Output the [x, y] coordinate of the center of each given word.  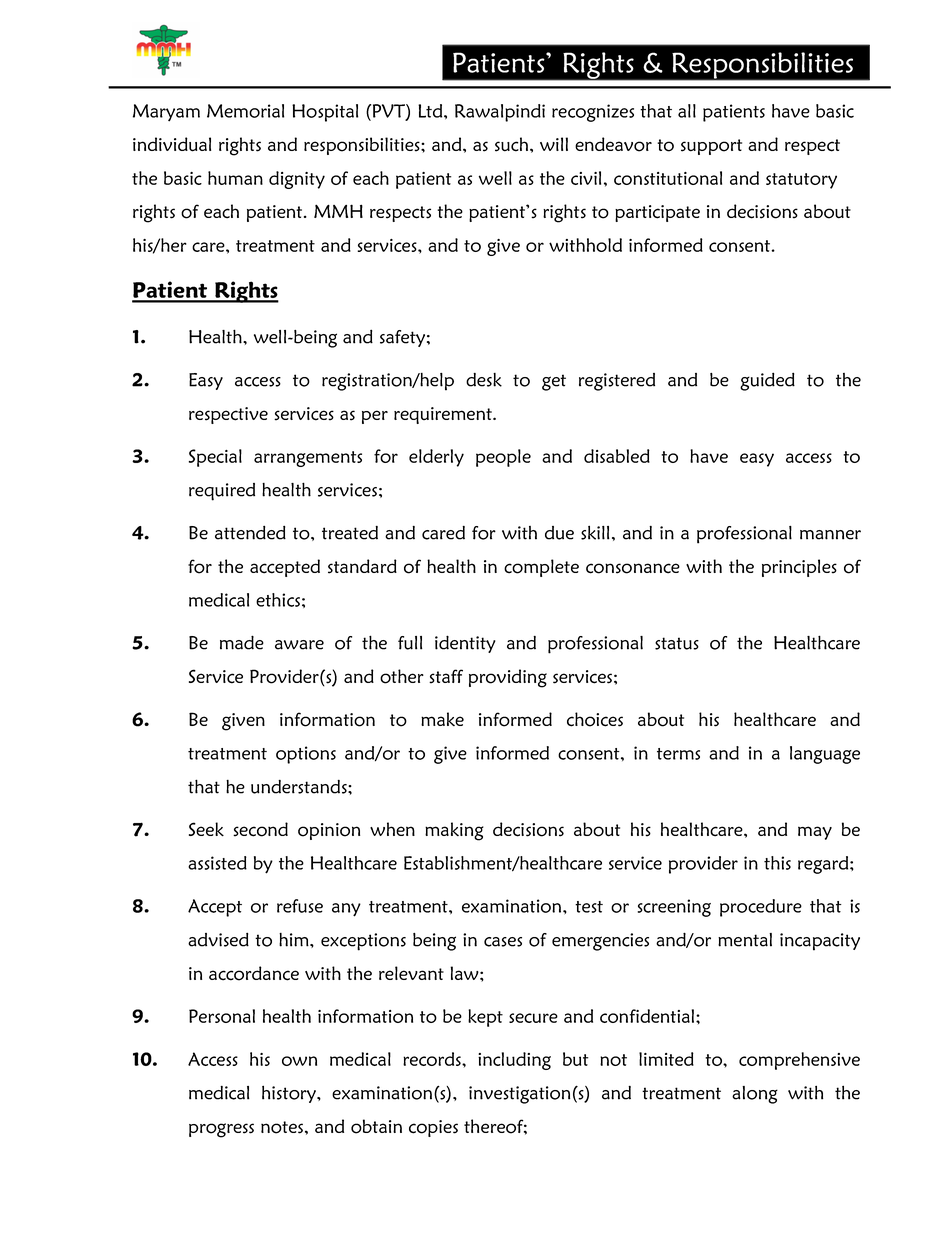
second [260, 829]
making [454, 831]
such [513, 144]
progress [221, 1130]
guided [767, 381]
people [503, 458]
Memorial [245, 111]
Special [215, 458]
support [711, 147]
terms [678, 754]
